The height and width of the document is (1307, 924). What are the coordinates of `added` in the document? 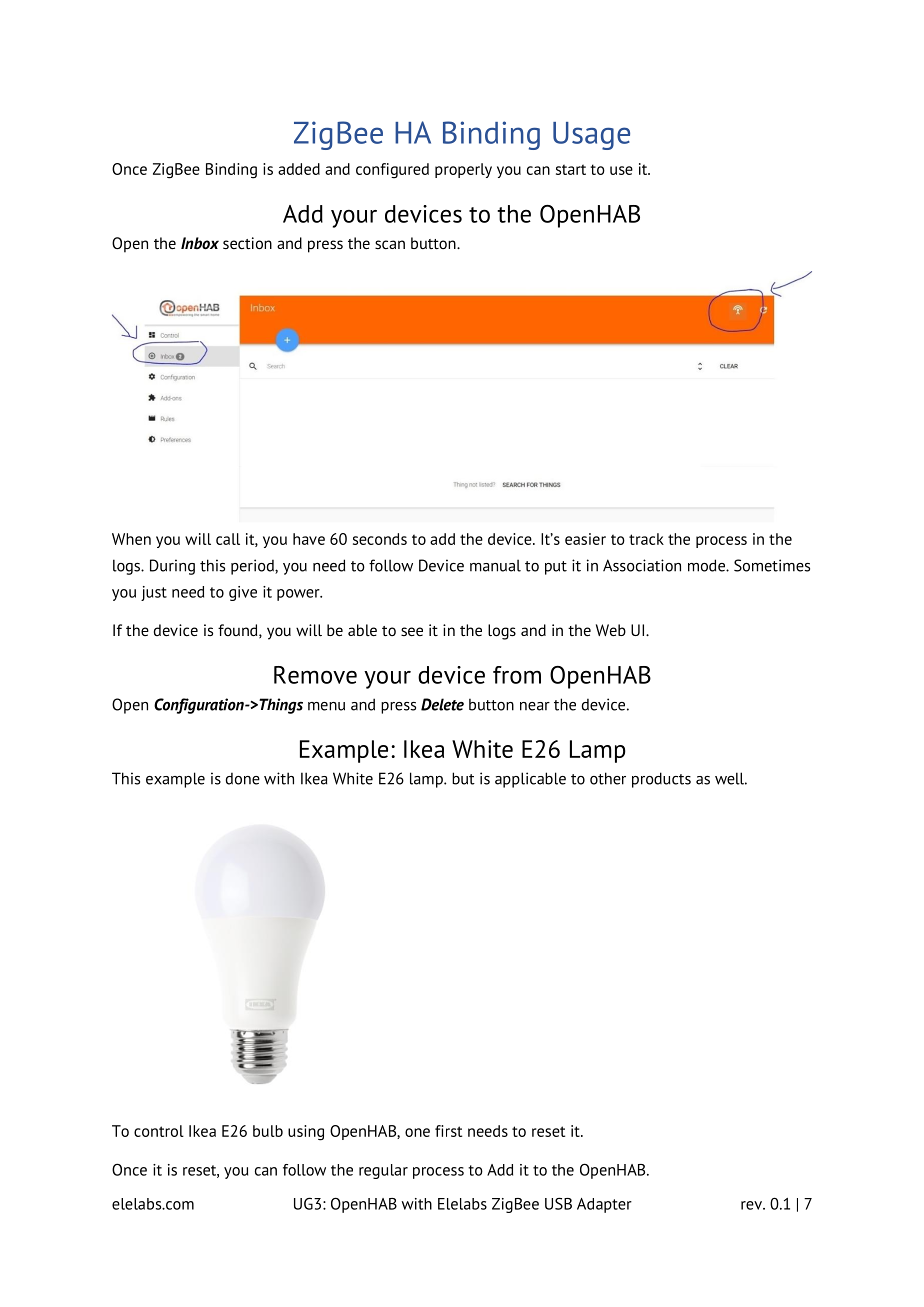 It's located at (299, 169).
